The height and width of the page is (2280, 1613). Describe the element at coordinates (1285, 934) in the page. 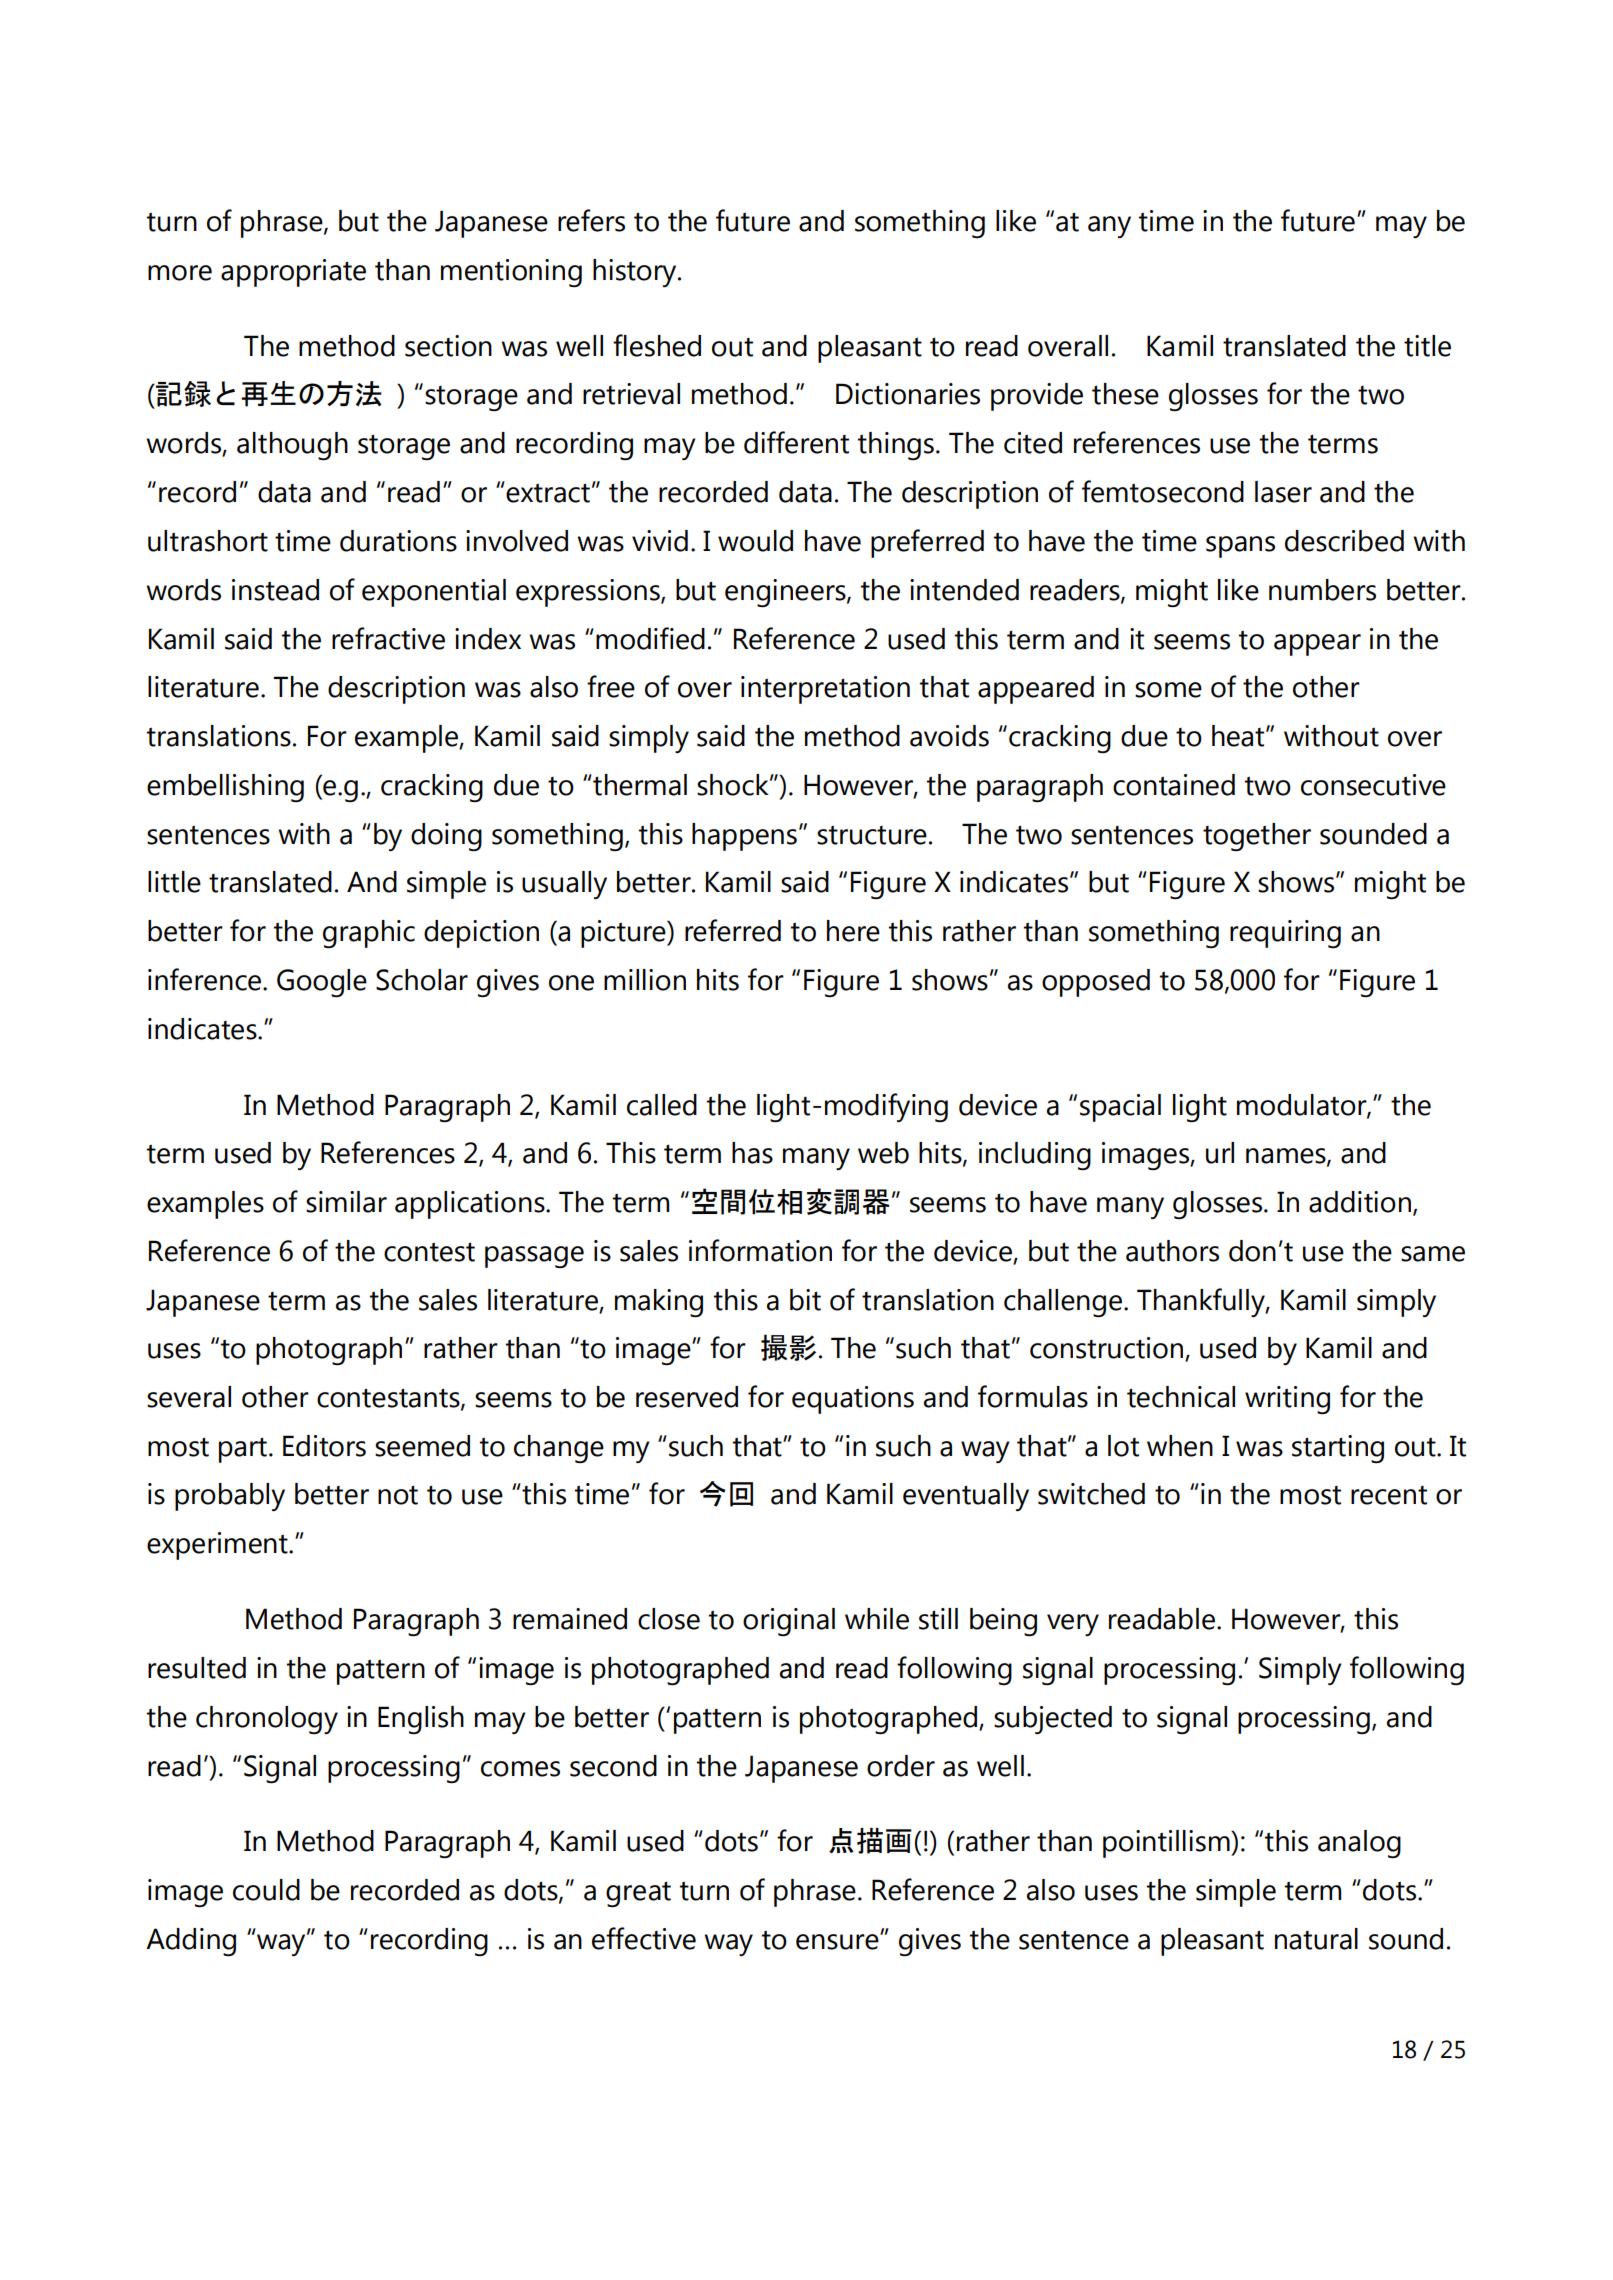

I see `requiring` at that location.
